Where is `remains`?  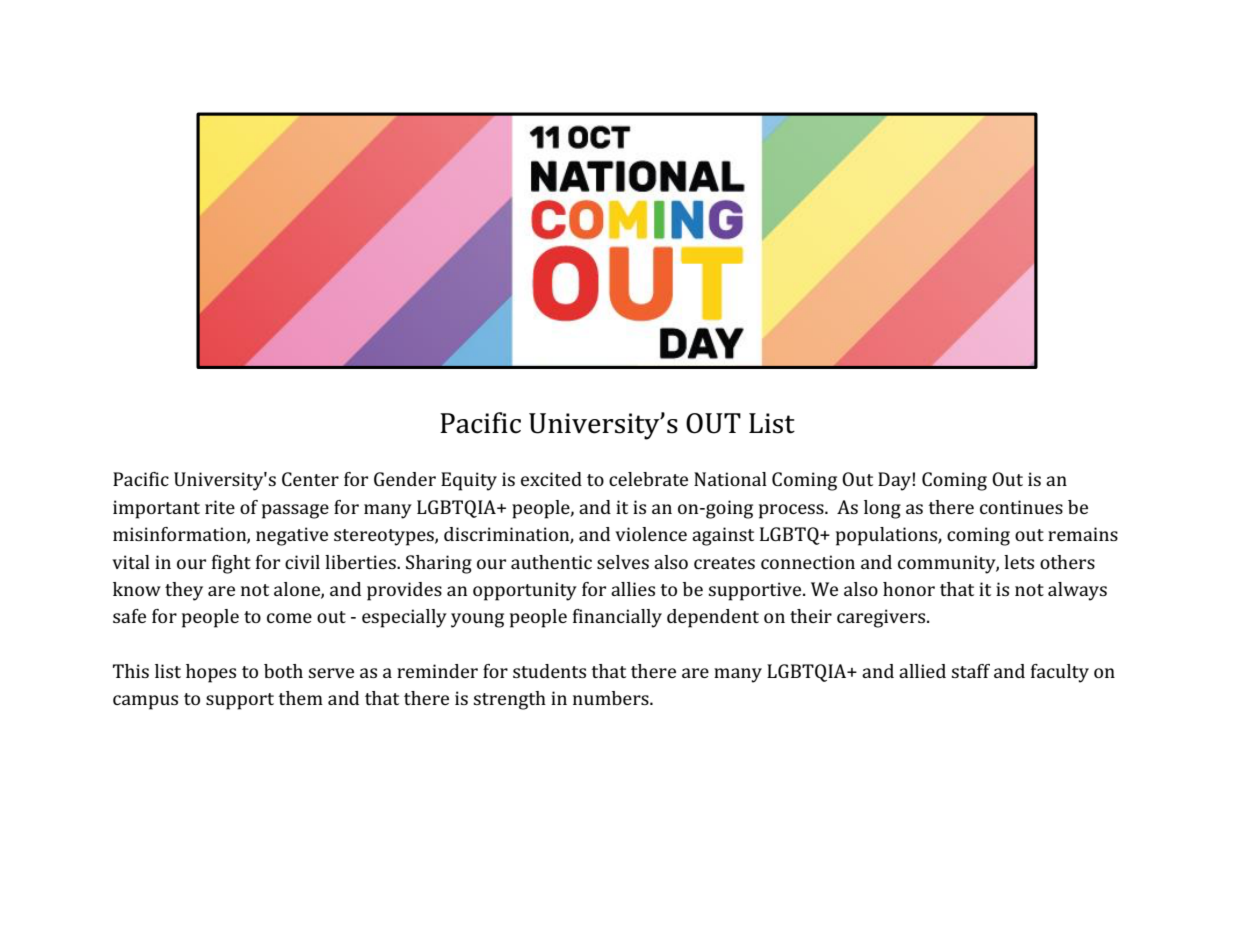 remains is located at coordinates (1083, 534).
